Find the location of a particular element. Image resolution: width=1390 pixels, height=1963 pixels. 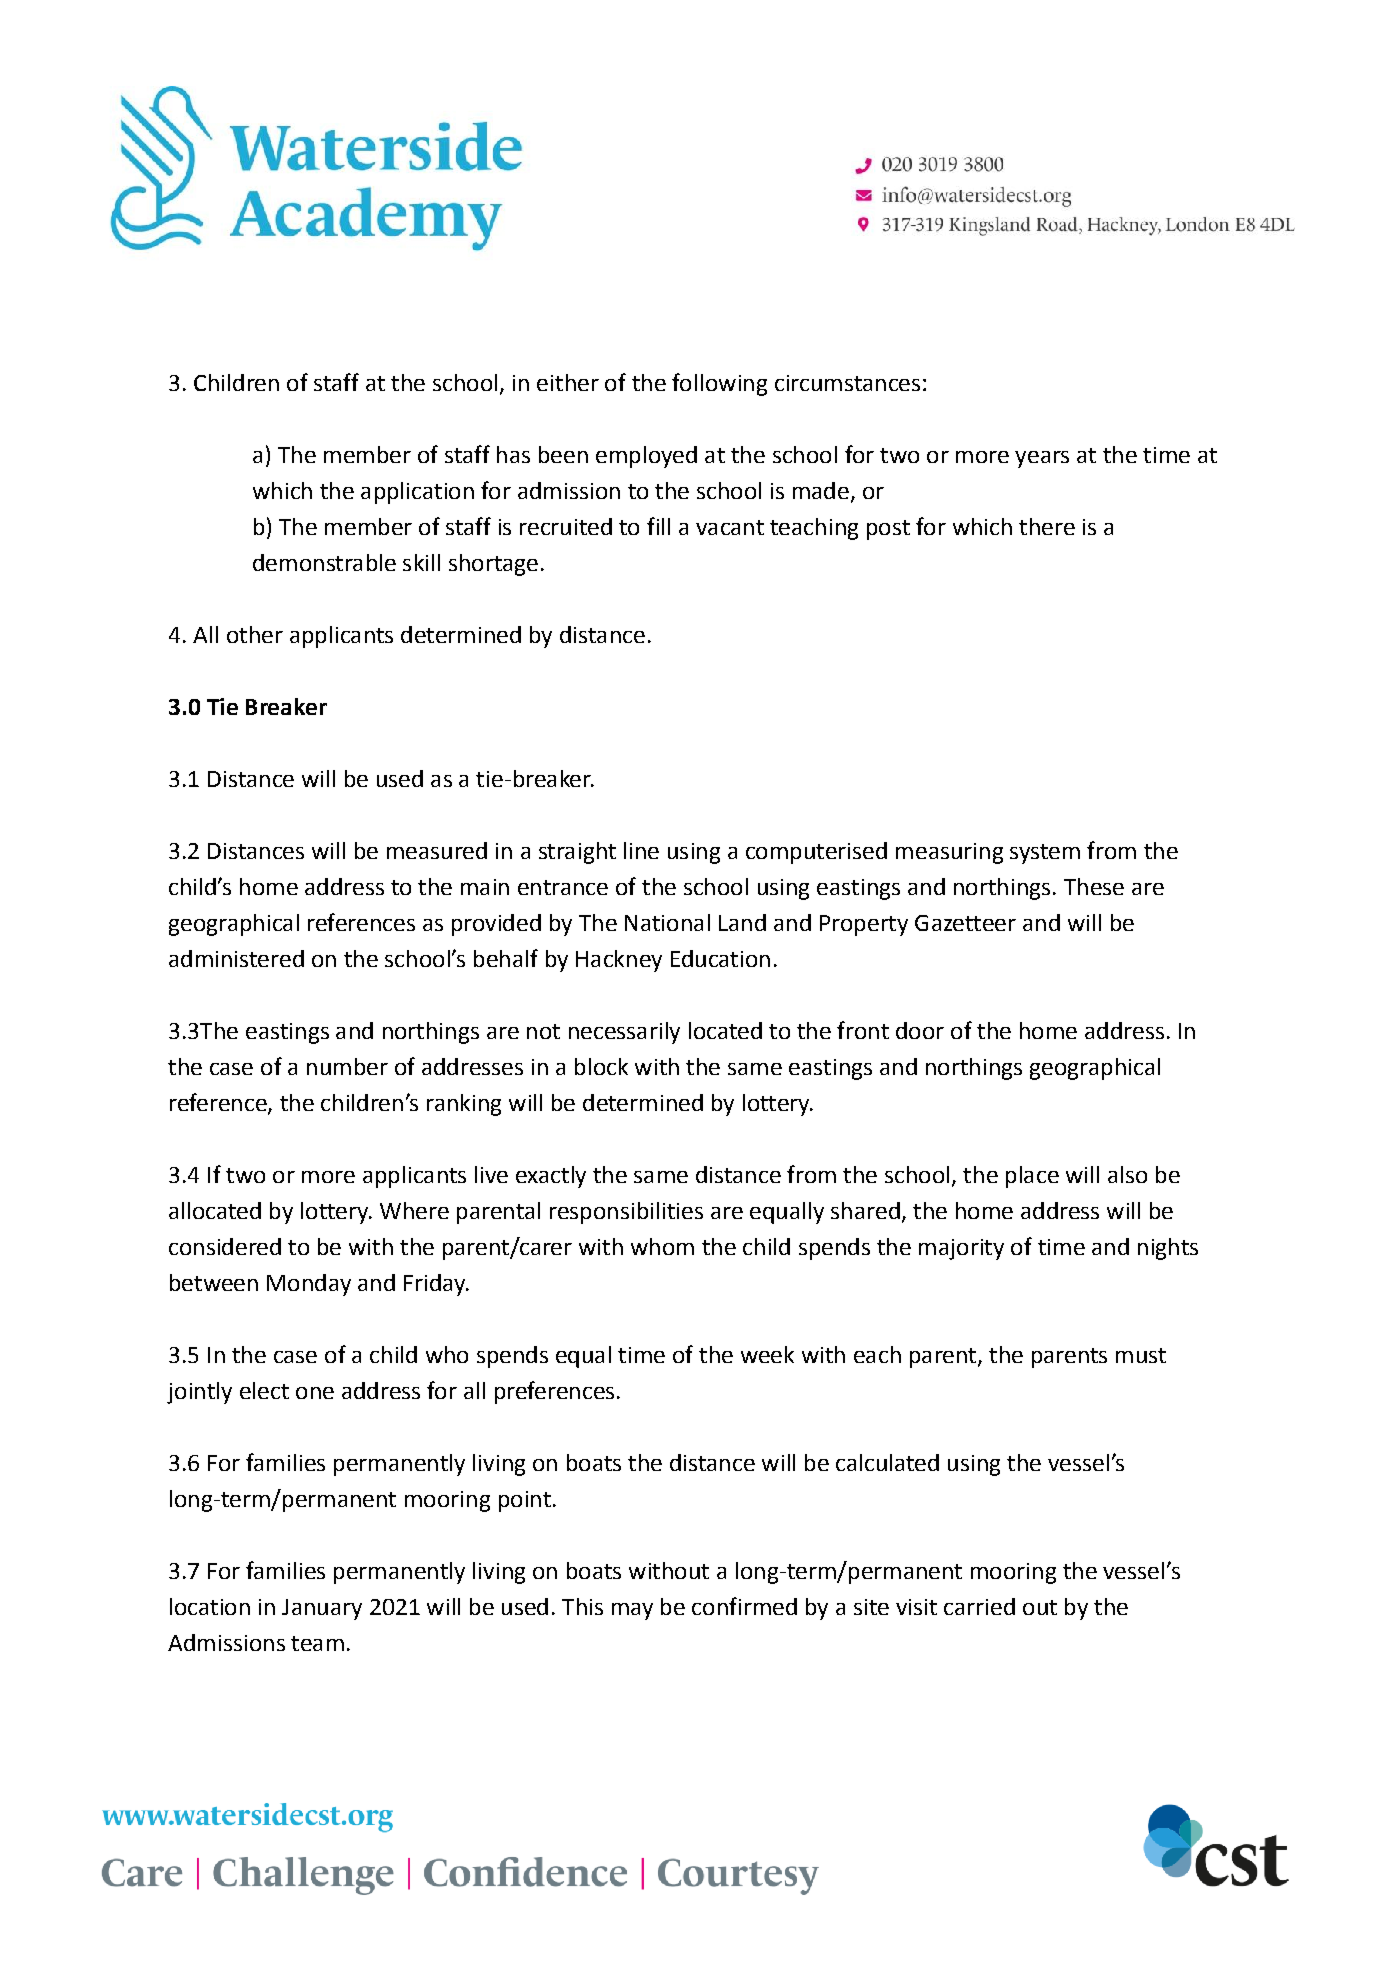

following is located at coordinates (719, 384).
